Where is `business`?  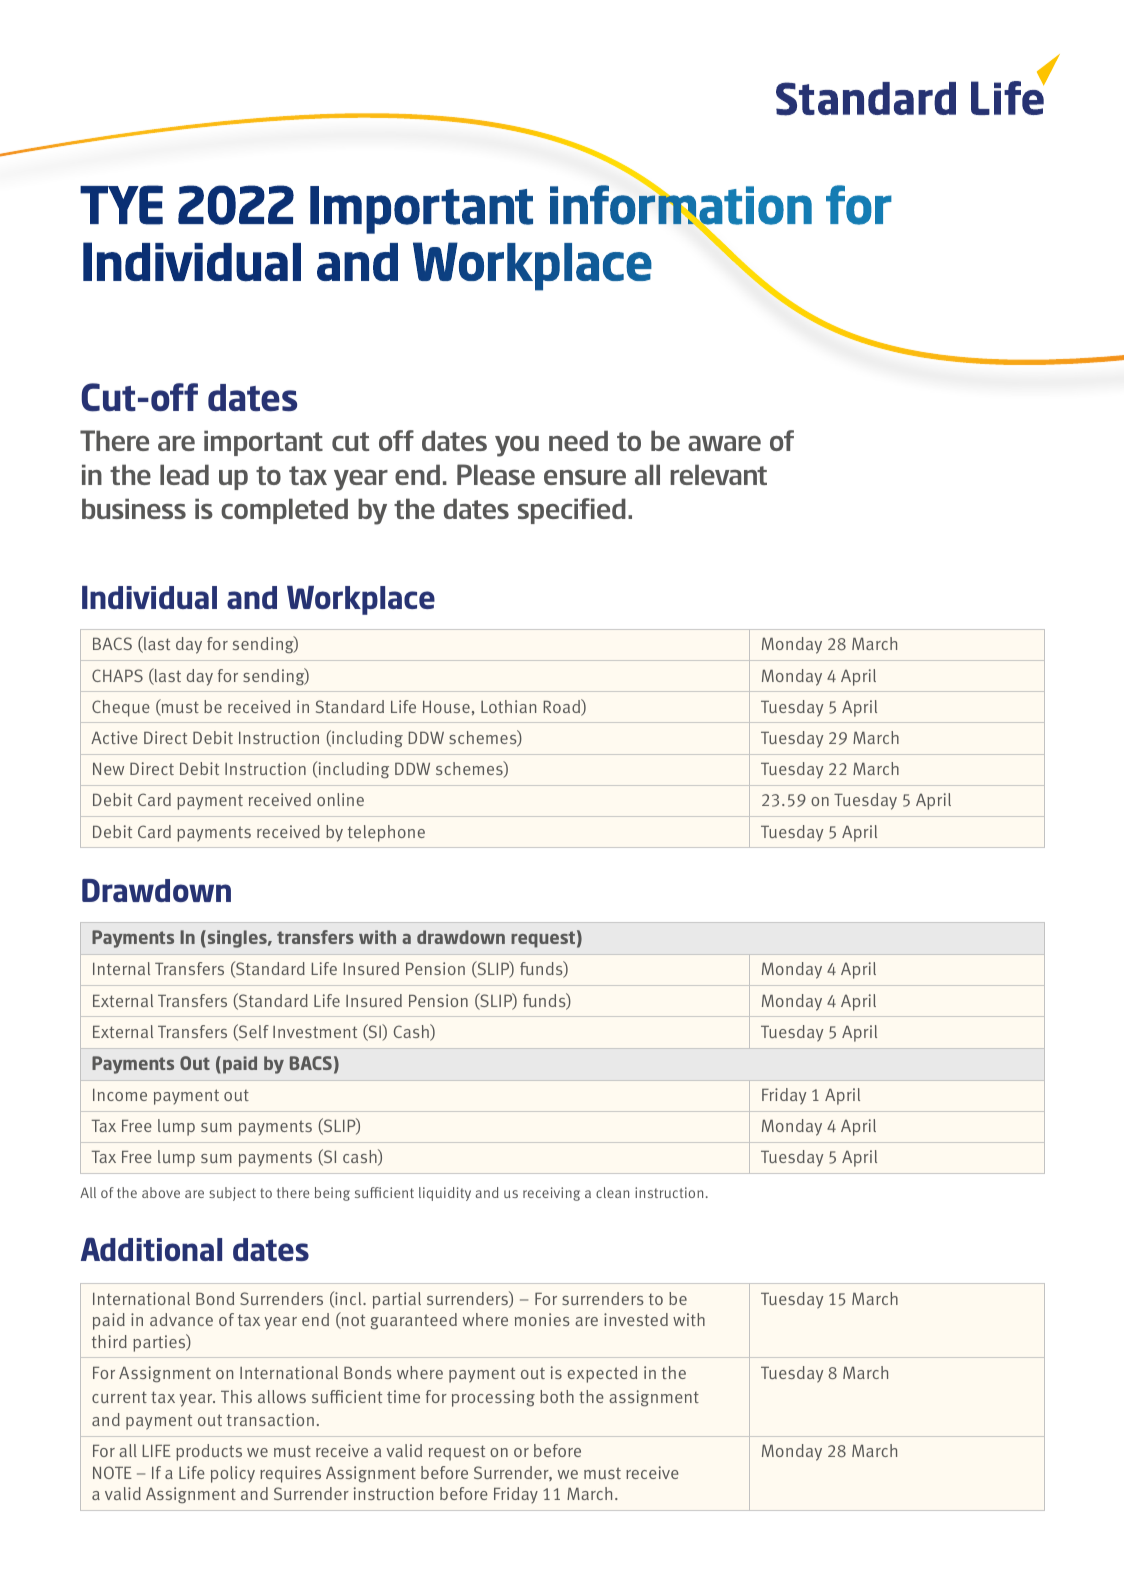
business is located at coordinates (134, 508).
